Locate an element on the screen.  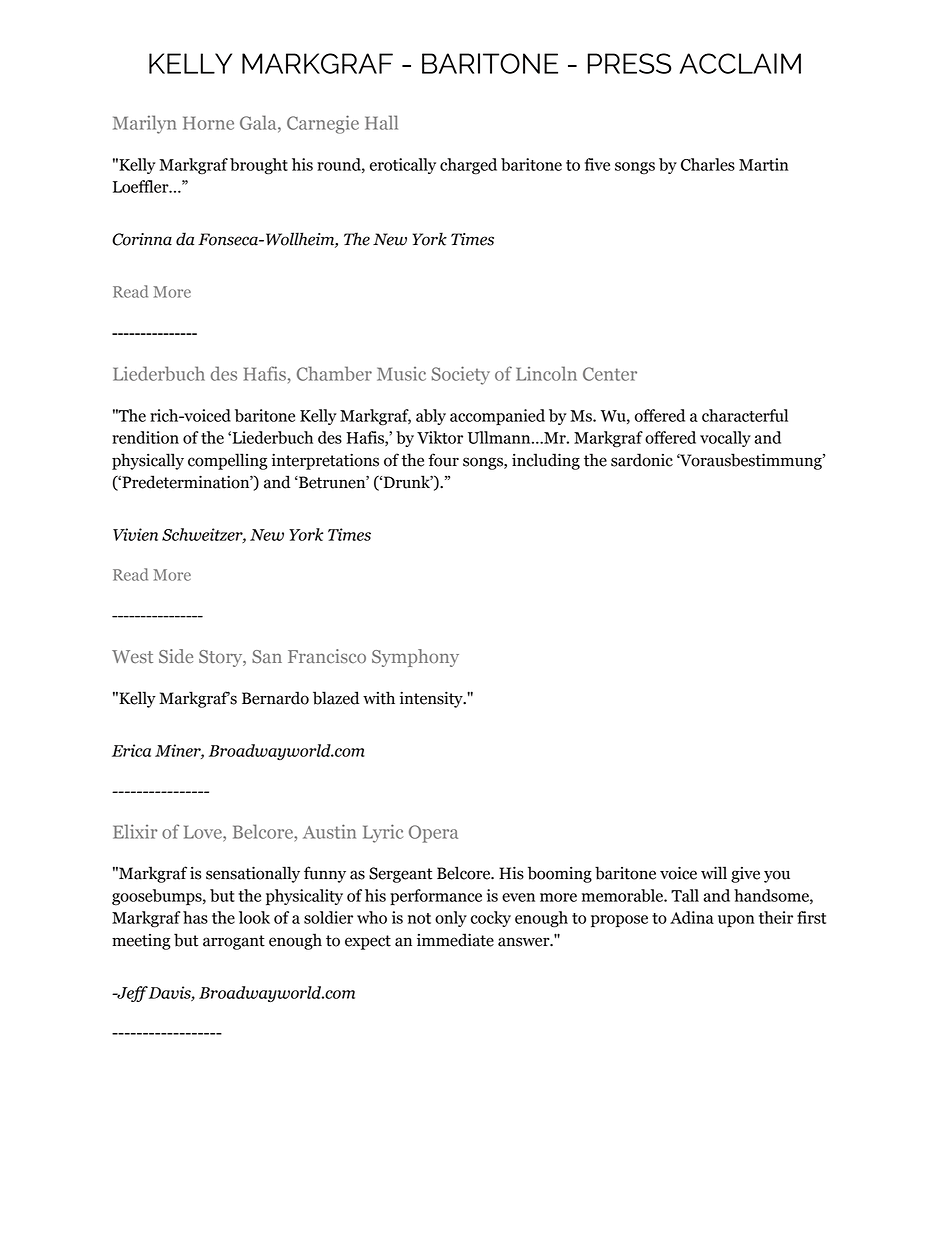
immediate is located at coordinates (455, 940).
